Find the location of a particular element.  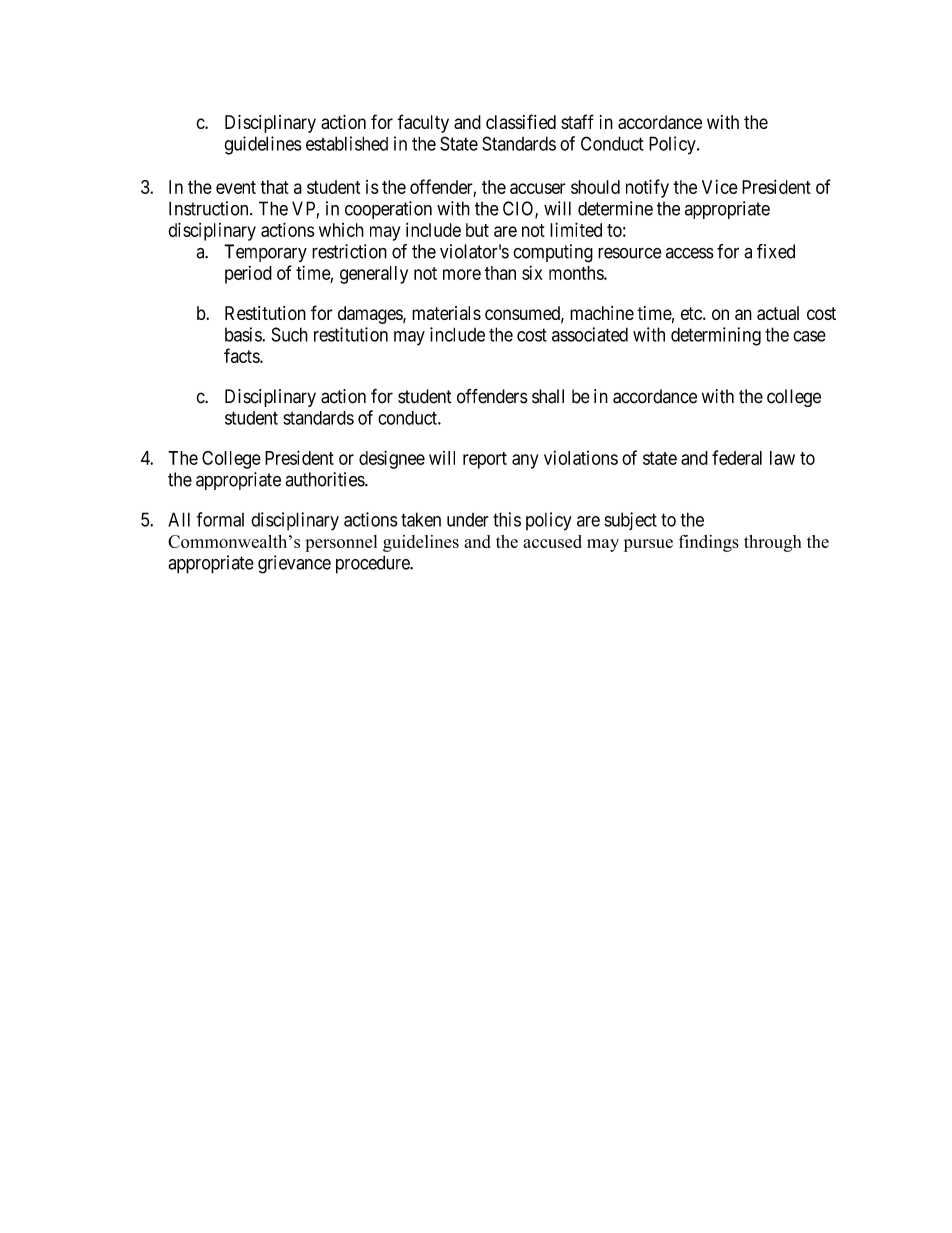

authorities is located at coordinates (325, 479).
